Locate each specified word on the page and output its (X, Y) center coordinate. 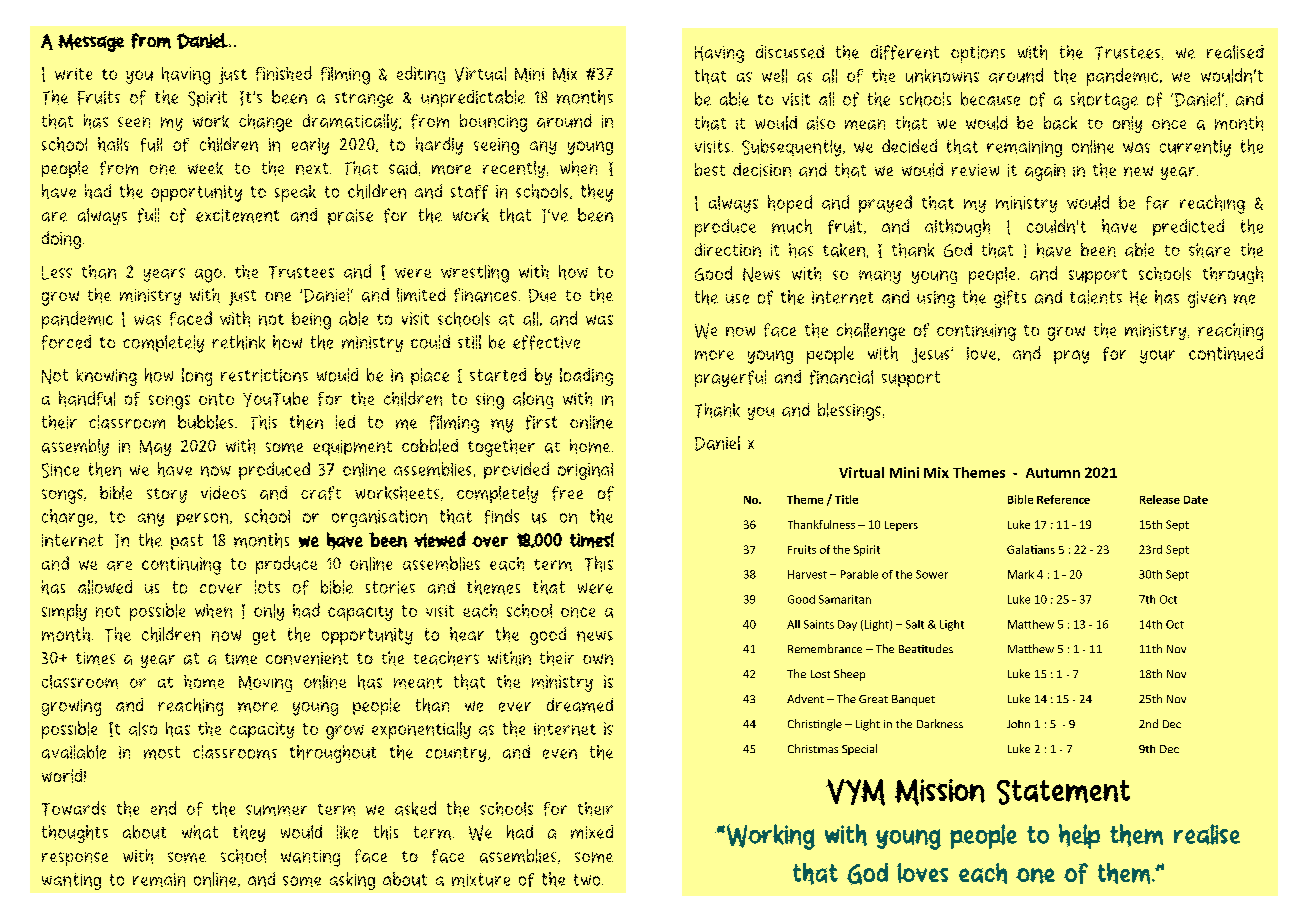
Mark (1021, 574)
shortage (1104, 101)
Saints (819, 624)
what (200, 832)
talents (1096, 297)
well (774, 76)
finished (284, 73)
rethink (238, 342)
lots (267, 587)
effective (546, 342)
